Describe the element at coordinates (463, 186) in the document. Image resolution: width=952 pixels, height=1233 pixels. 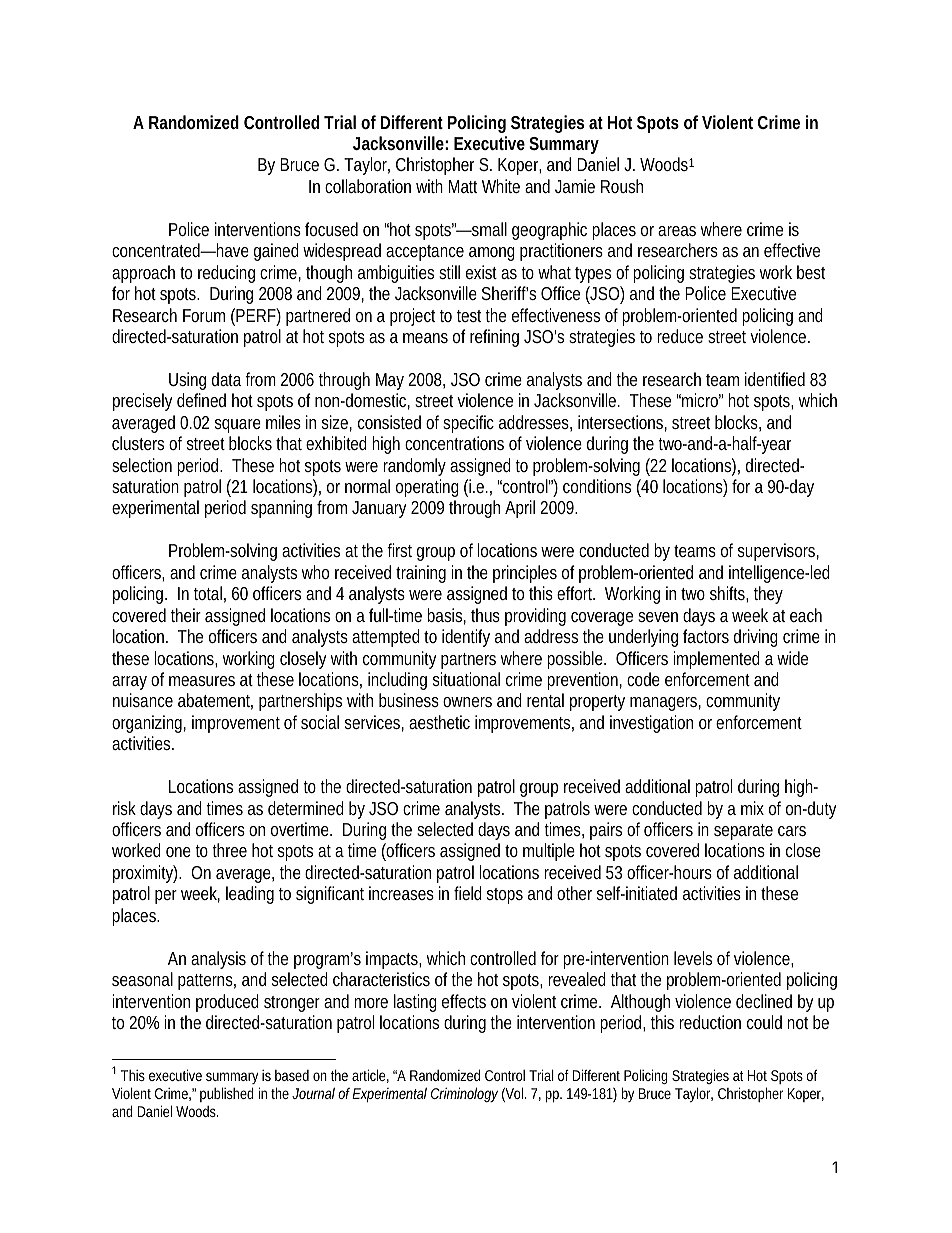
I see `Matt` at that location.
